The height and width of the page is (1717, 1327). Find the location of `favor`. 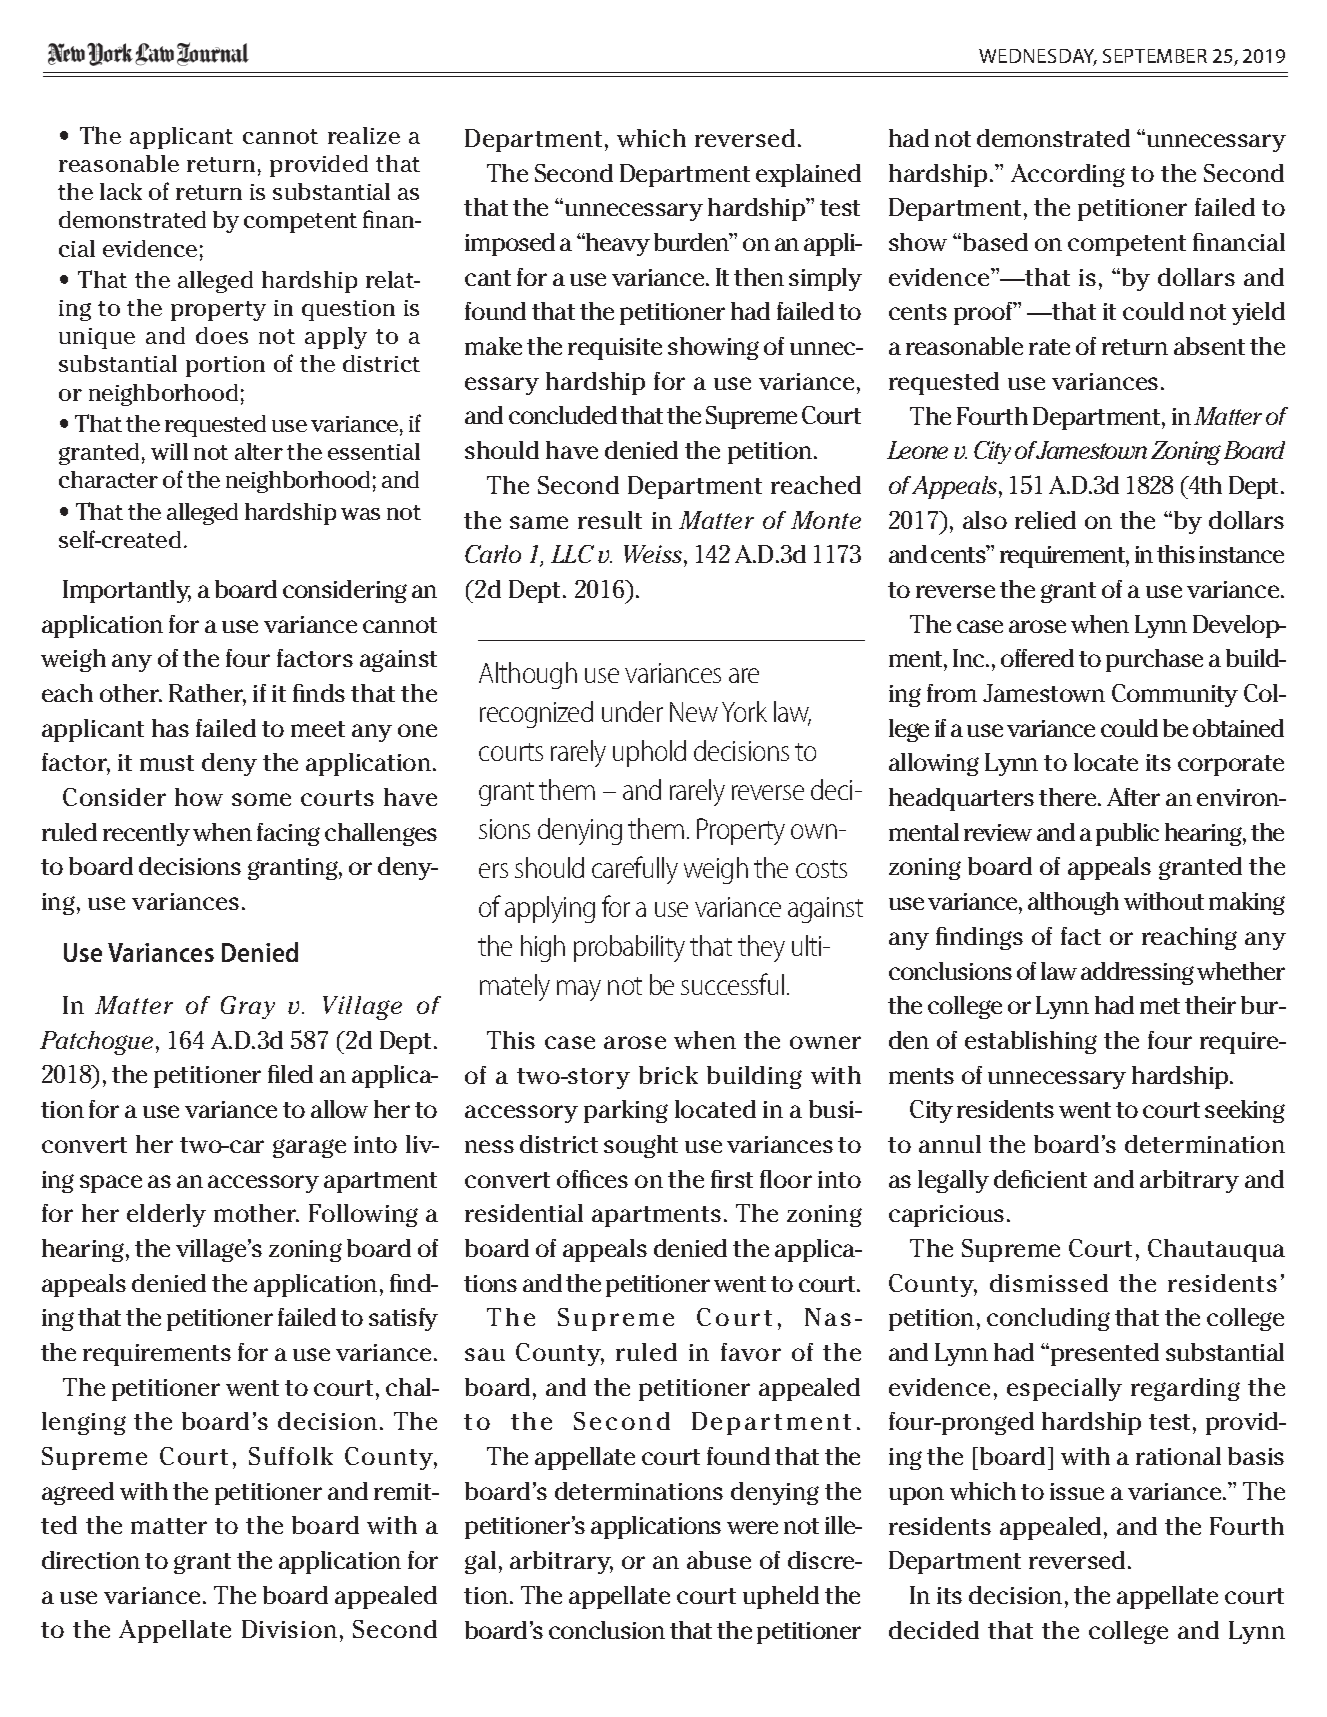

favor is located at coordinates (751, 1352).
